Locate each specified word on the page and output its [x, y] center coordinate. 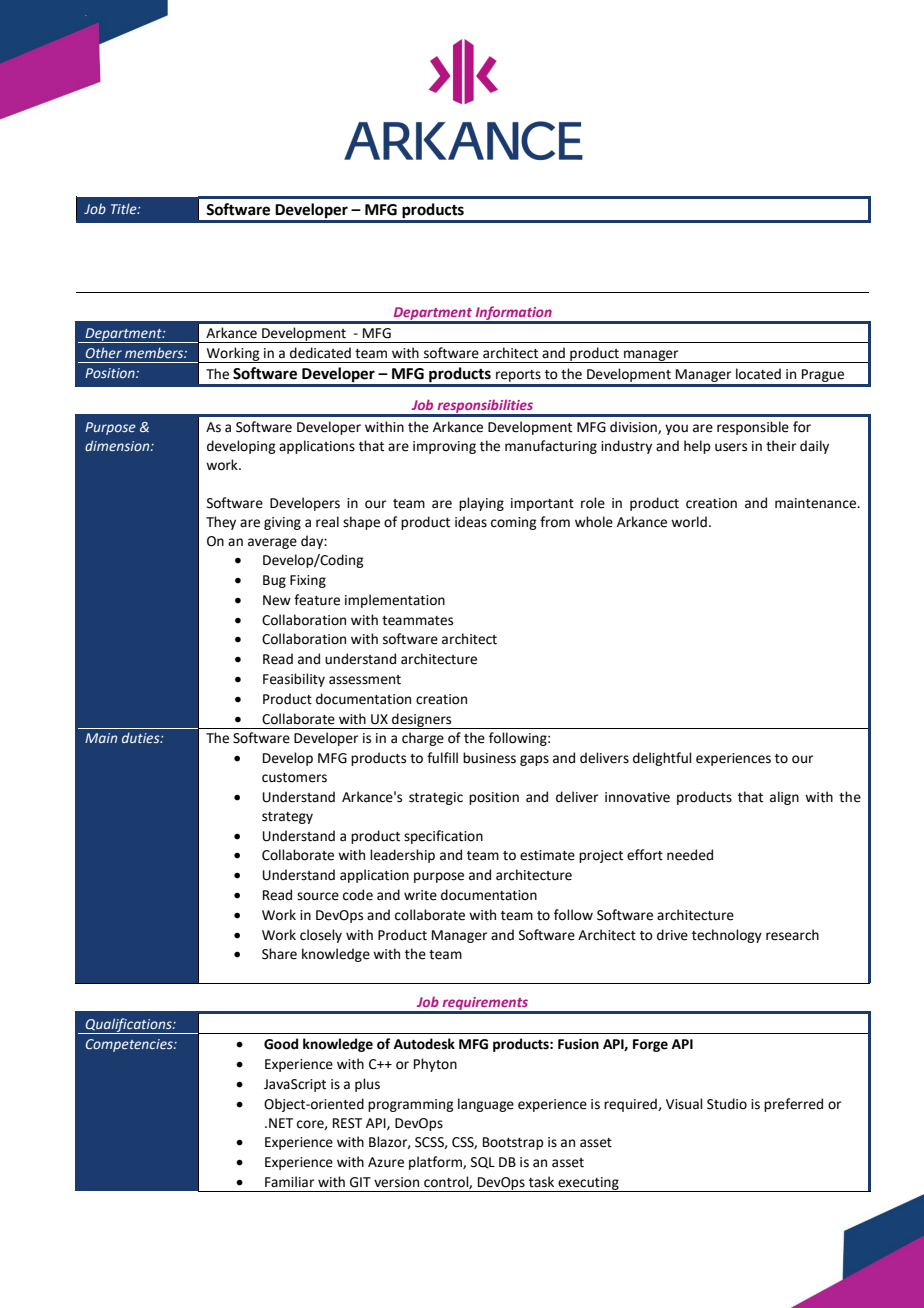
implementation [395, 601]
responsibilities [485, 407]
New [277, 600]
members [155, 352]
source [318, 896]
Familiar [289, 1182]
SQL [483, 1163]
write [420, 895]
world [689, 522]
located [758, 374]
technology [727, 936]
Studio [727, 1104]
